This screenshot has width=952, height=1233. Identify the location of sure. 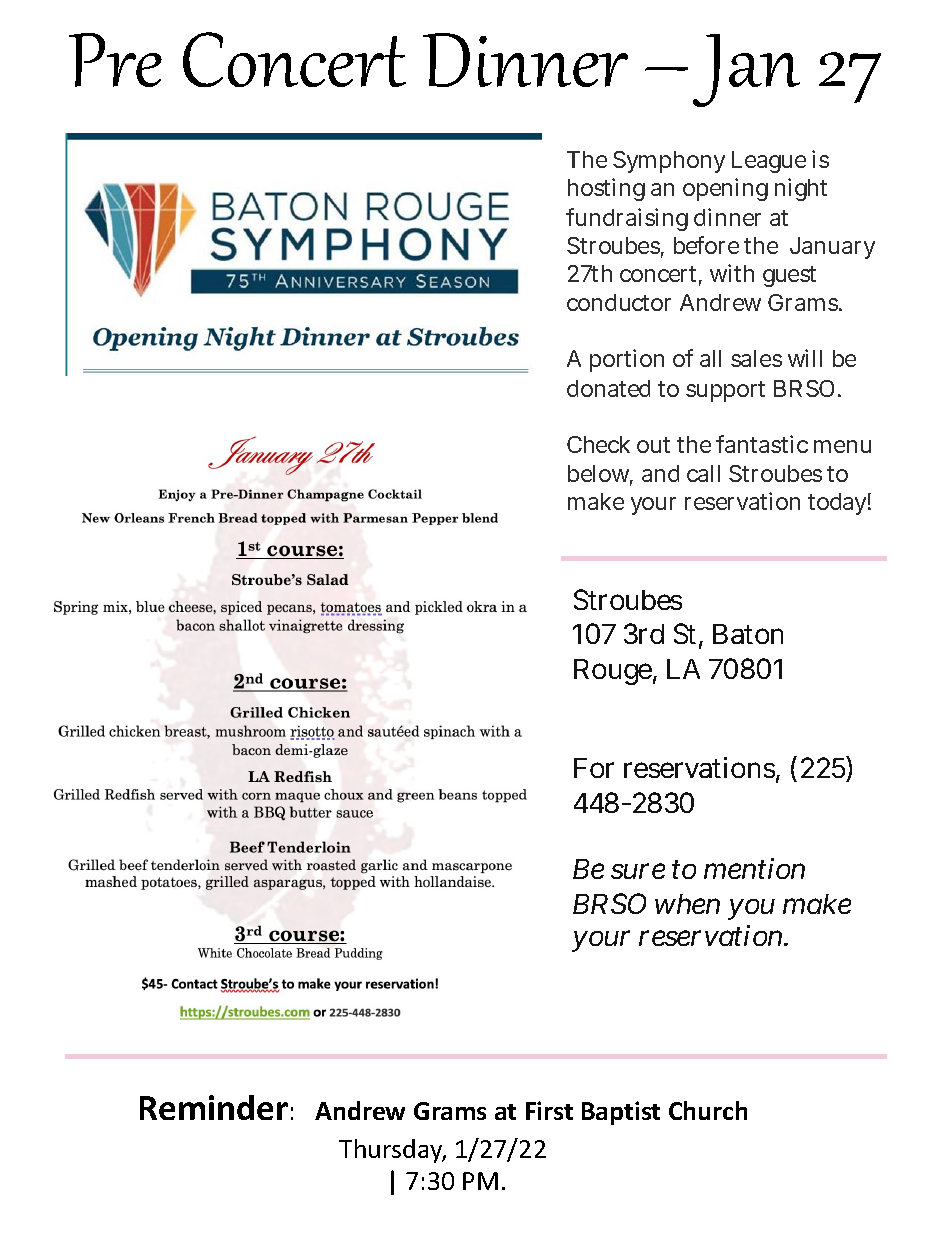
(638, 871).
